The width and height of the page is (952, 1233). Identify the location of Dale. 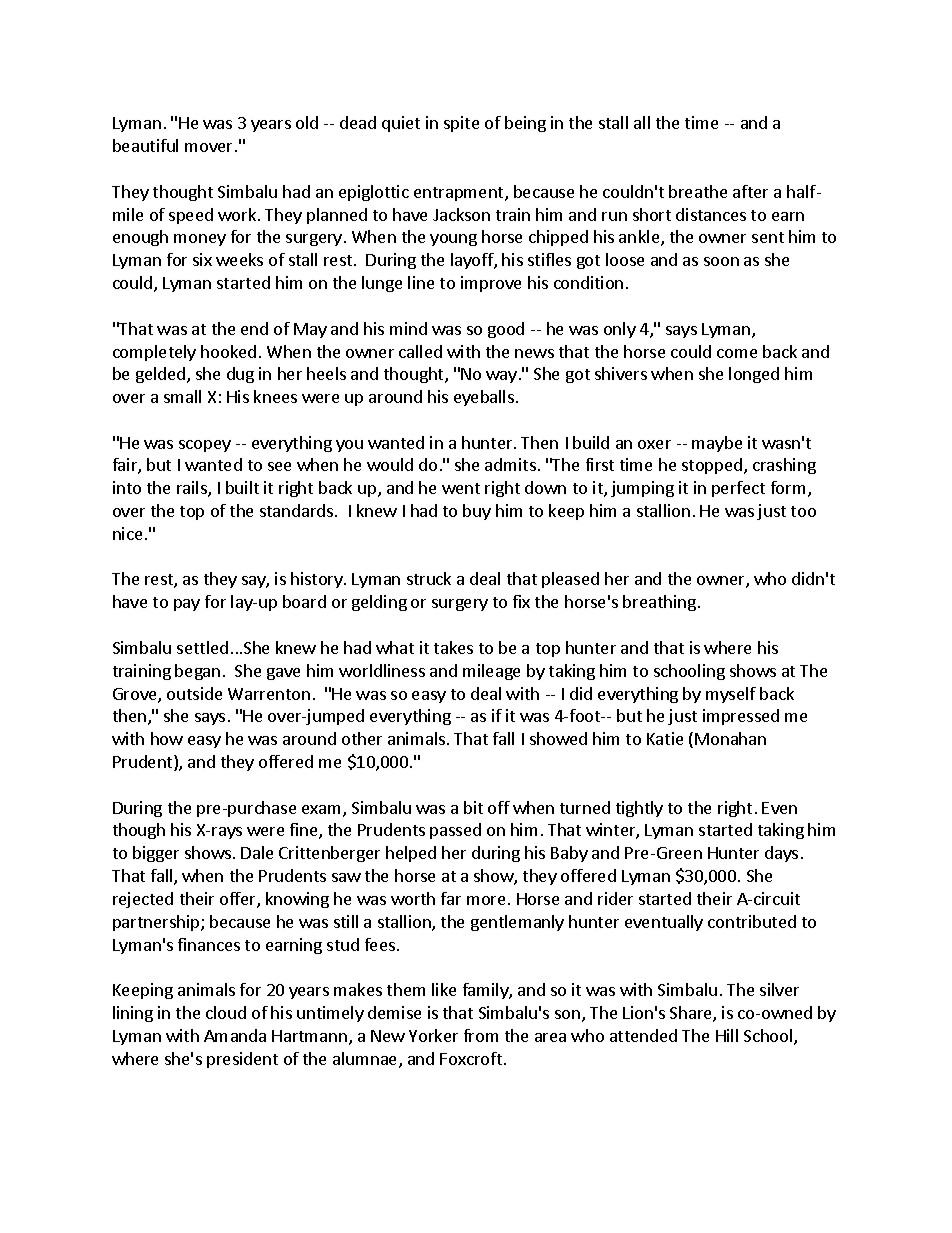
(257, 852).
